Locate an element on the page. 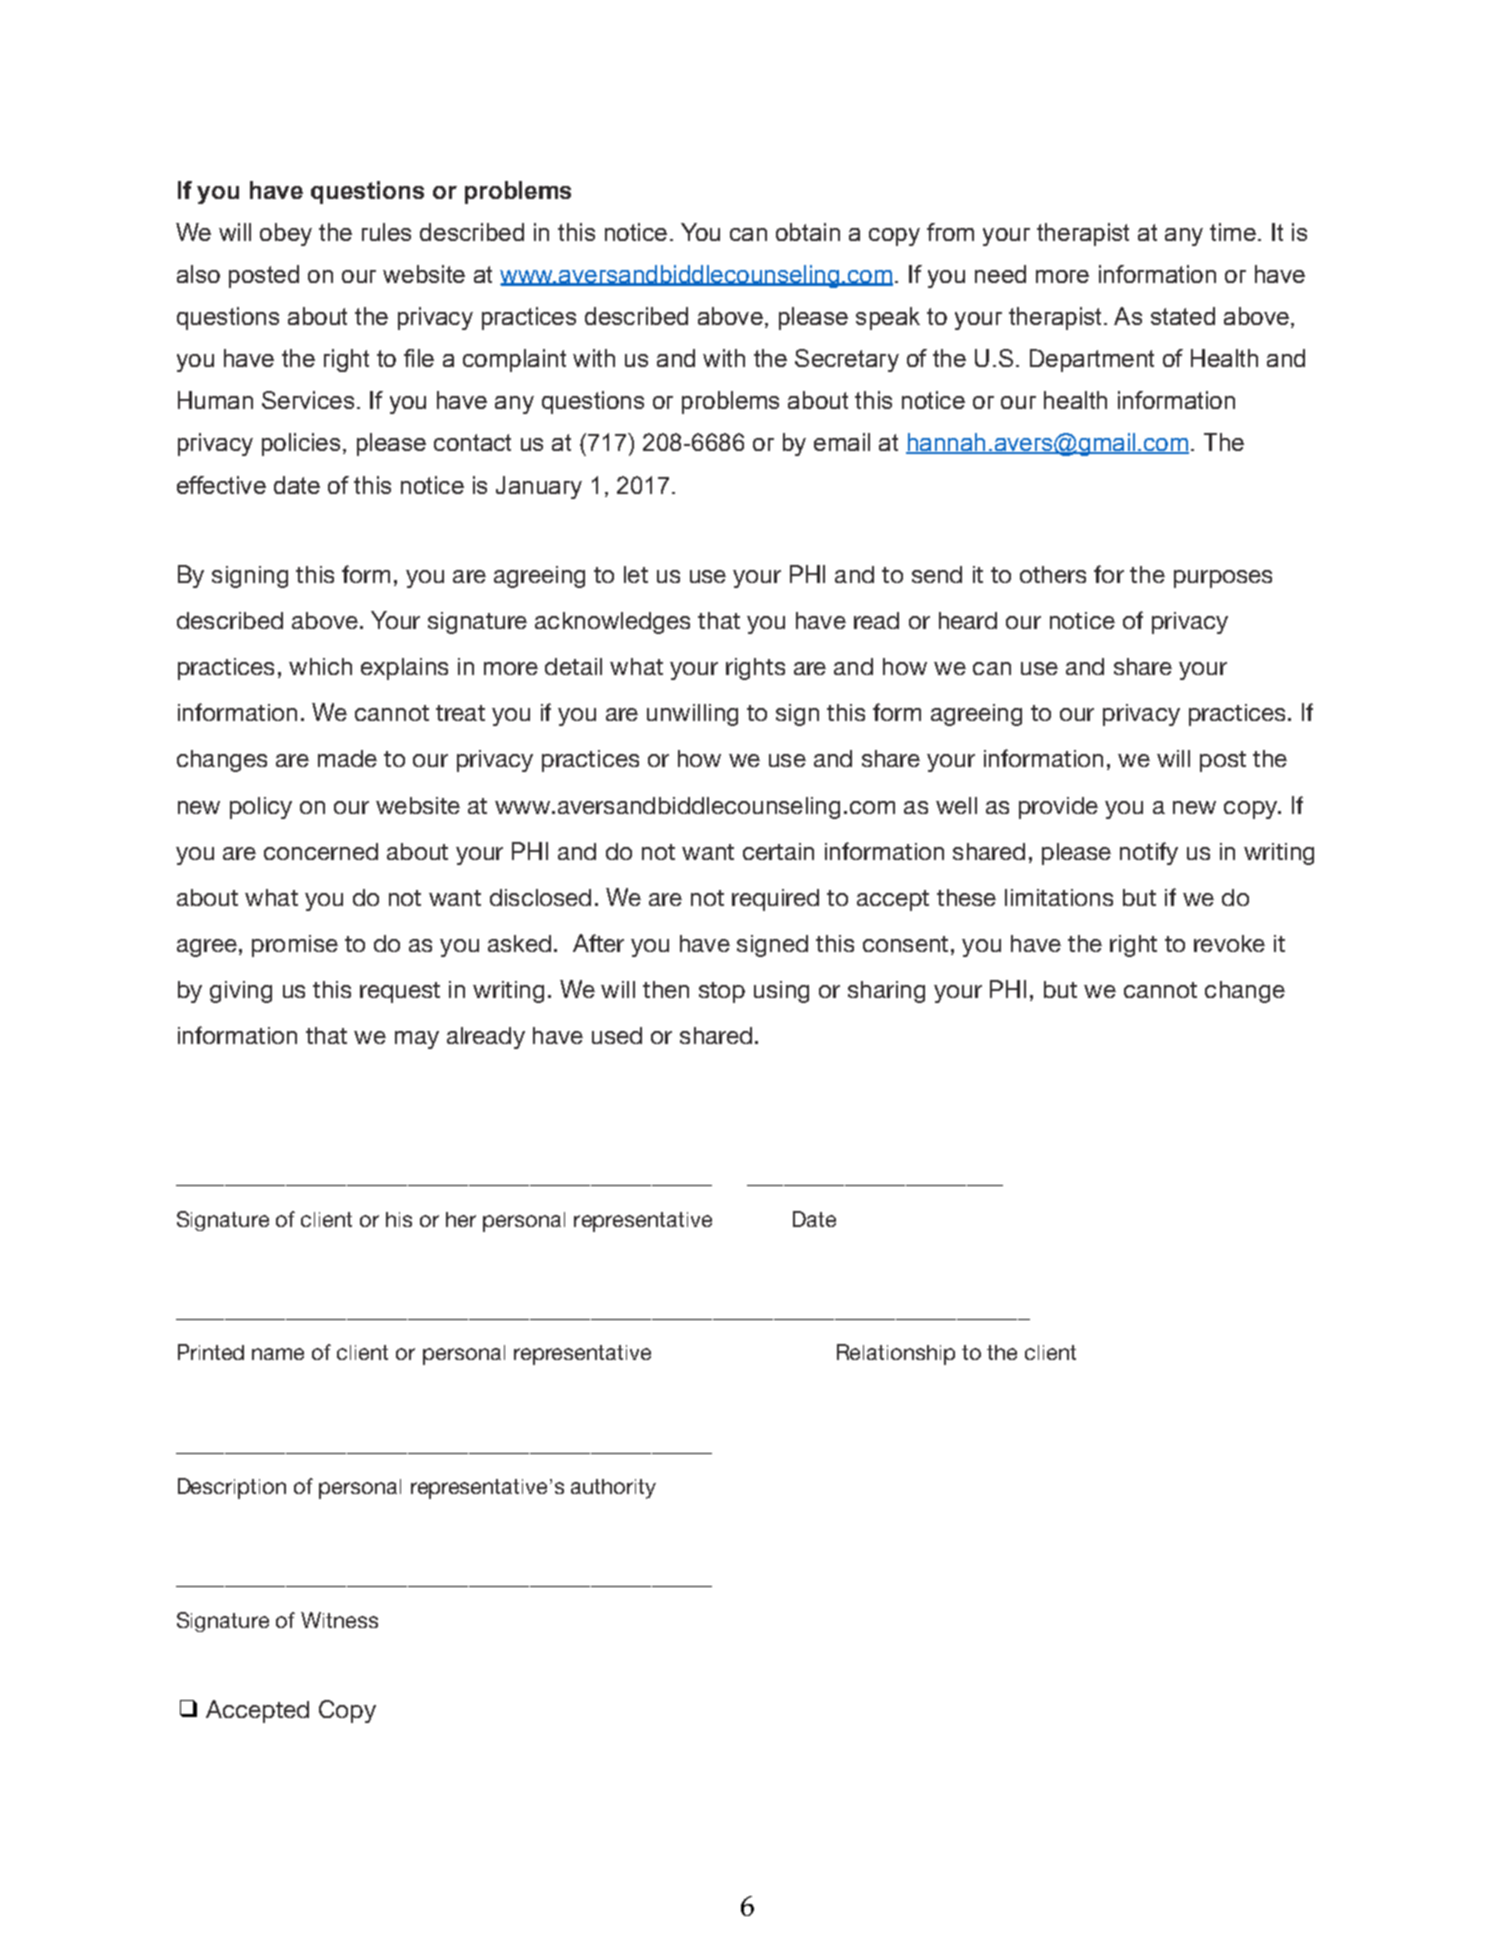  stated is located at coordinates (1183, 316).
